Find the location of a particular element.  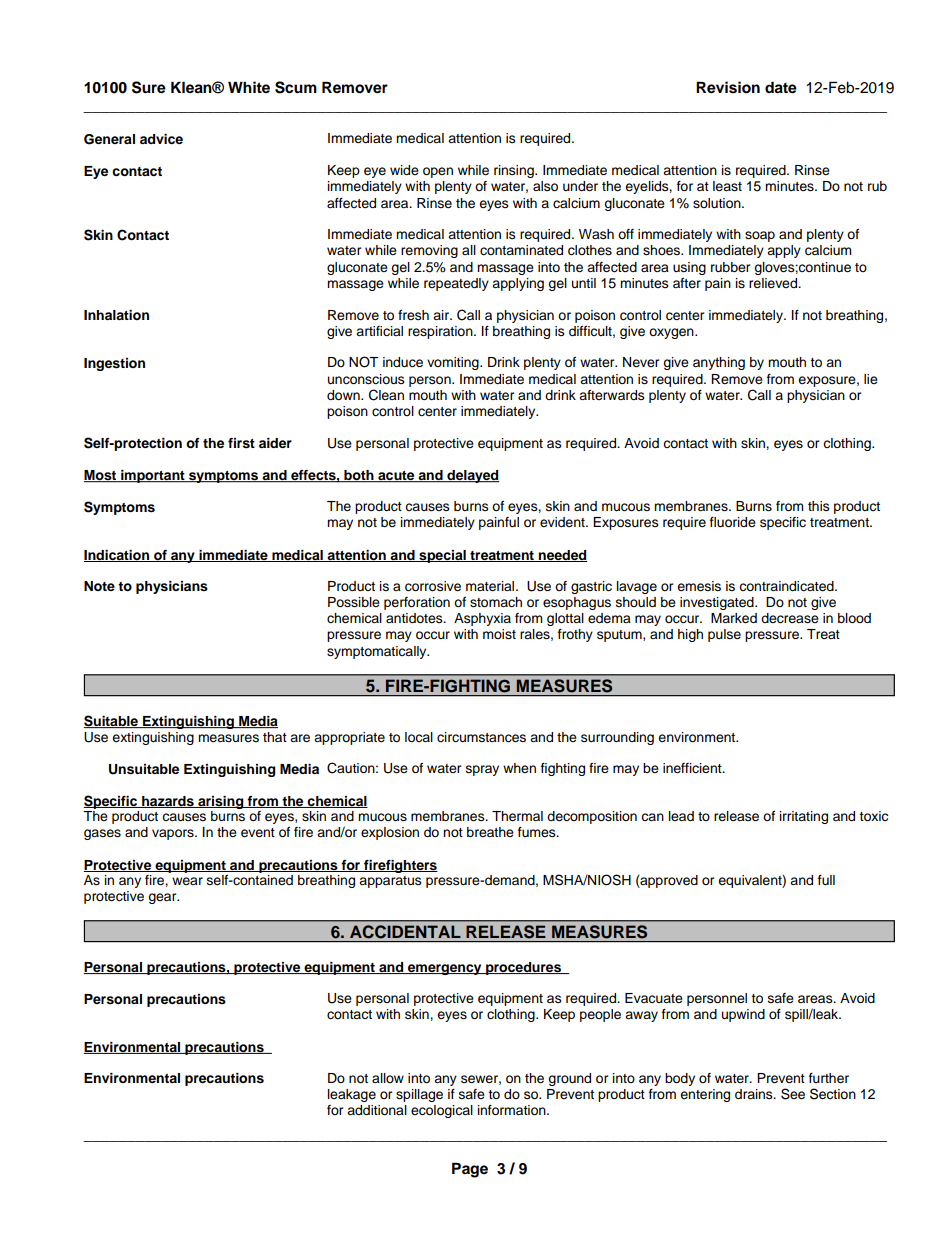

additional is located at coordinates (377, 1110).
